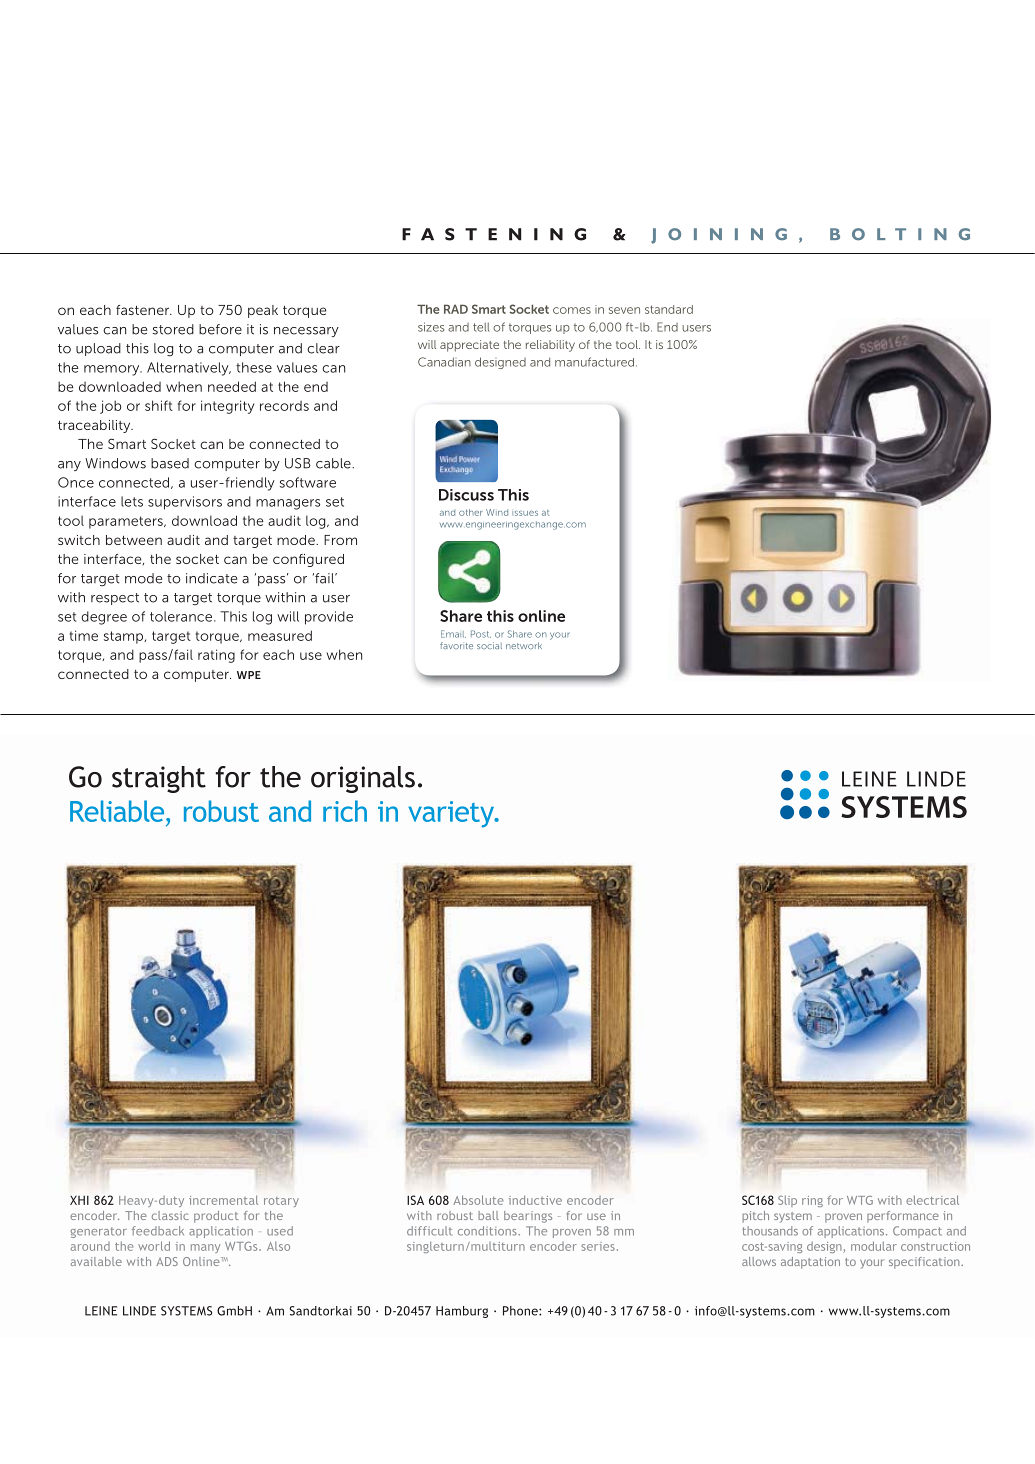  What do you see at coordinates (144, 310) in the screenshot?
I see `fastener` at bounding box center [144, 310].
